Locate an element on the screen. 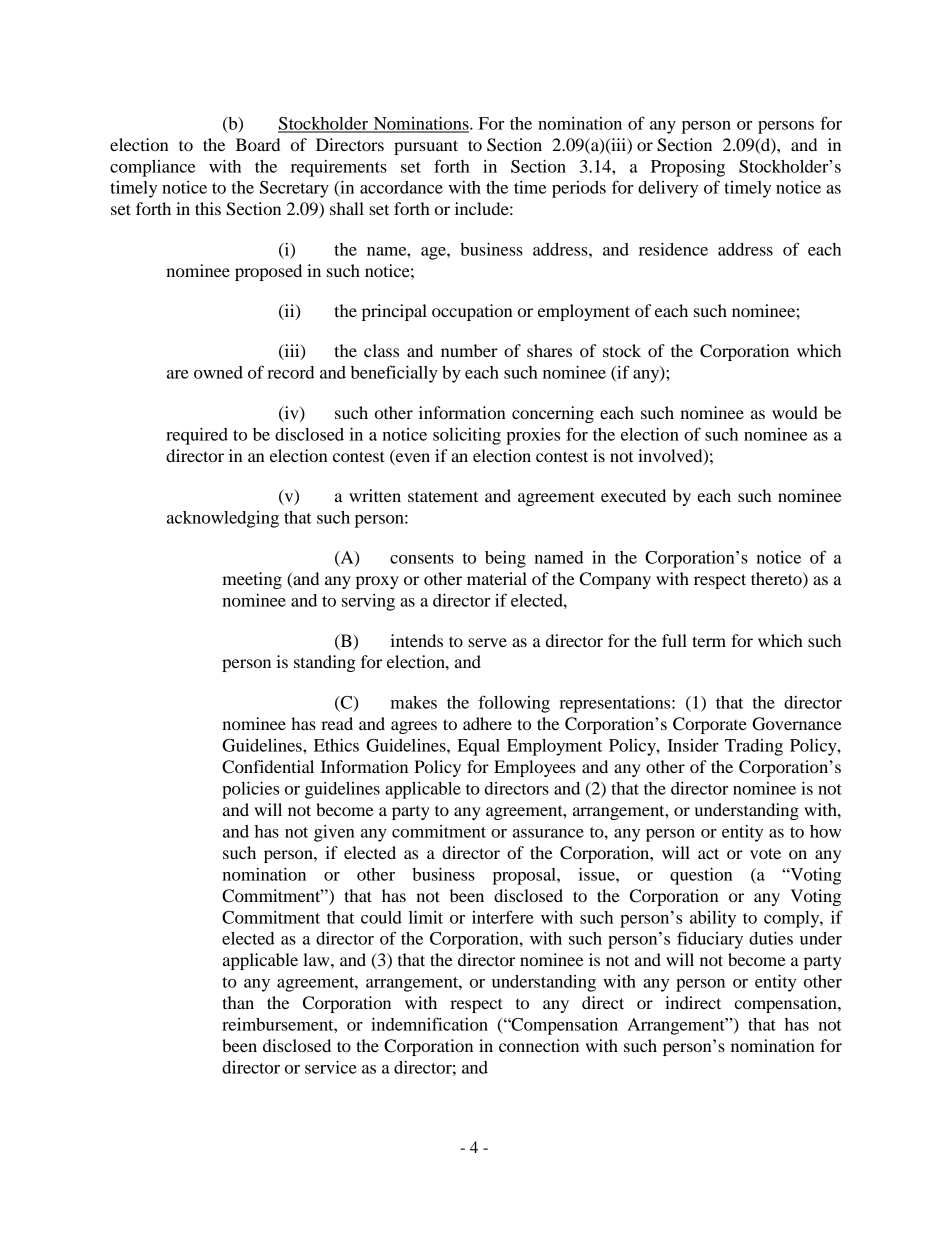  pursuant is located at coordinates (426, 147).
